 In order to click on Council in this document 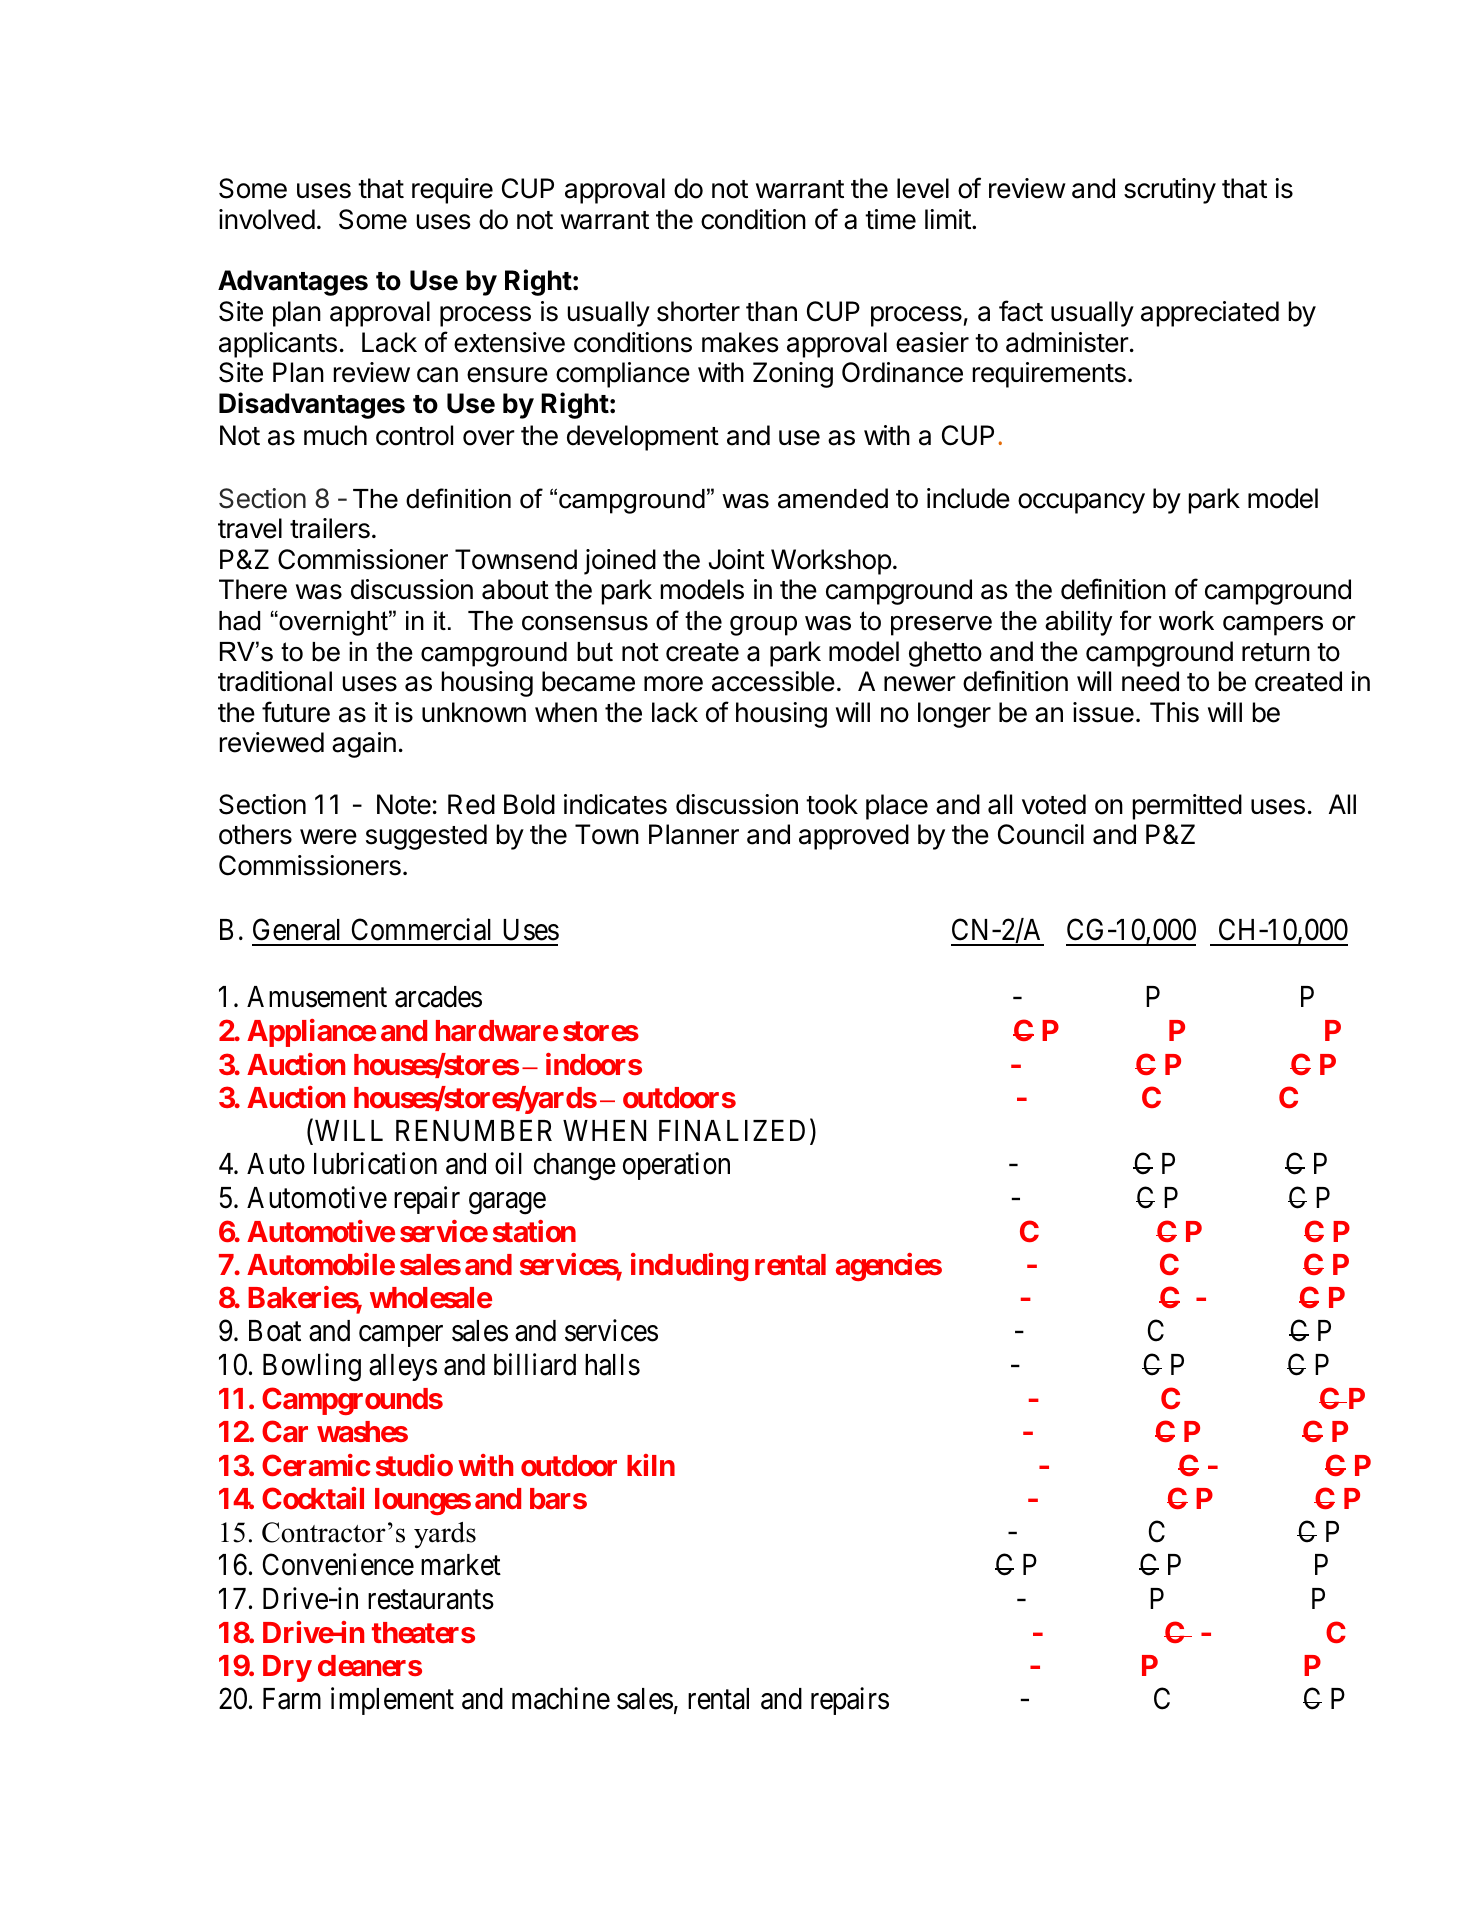, I will do `click(1041, 834)`.
